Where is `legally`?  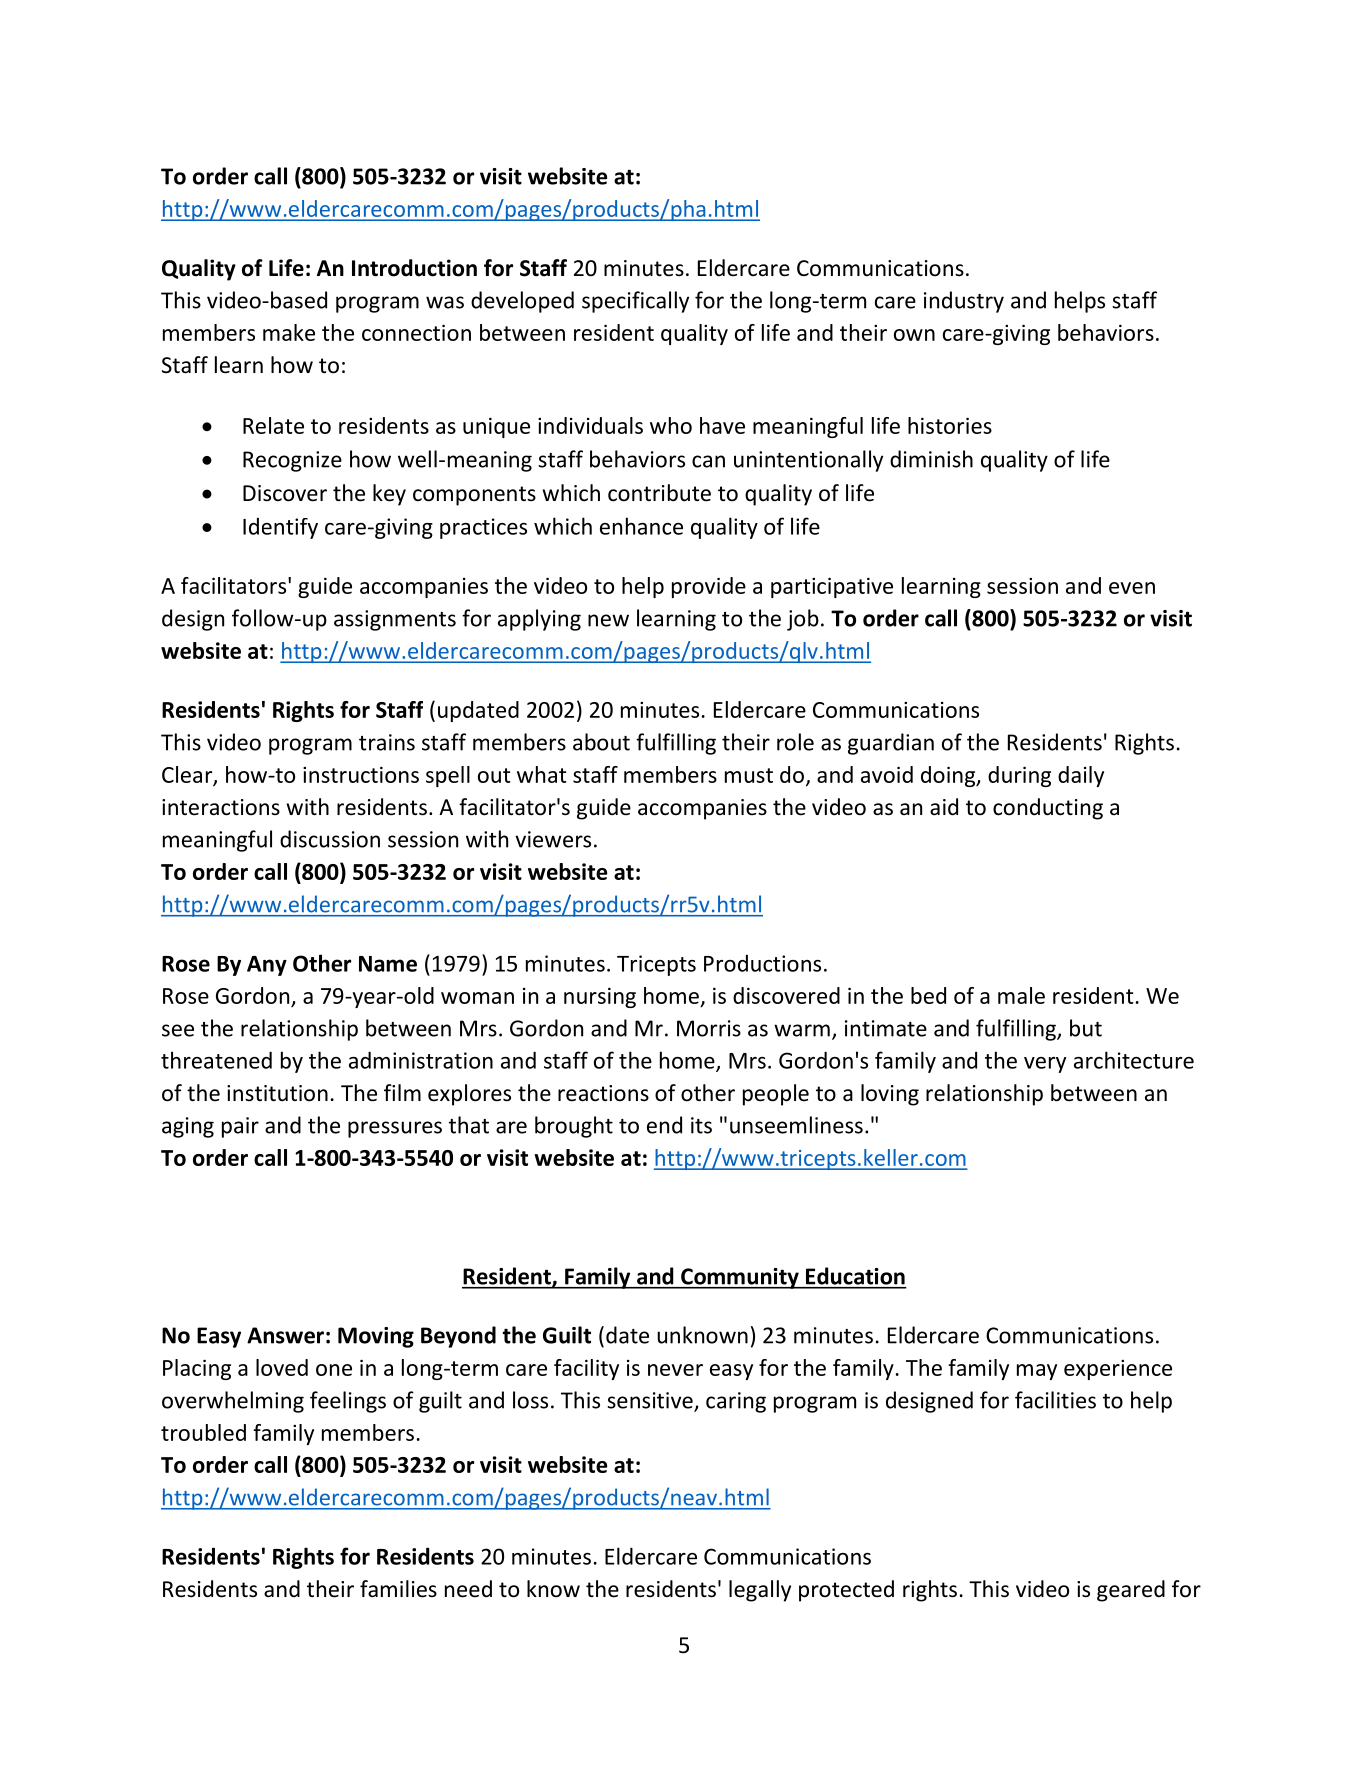
legally is located at coordinates (760, 1591).
